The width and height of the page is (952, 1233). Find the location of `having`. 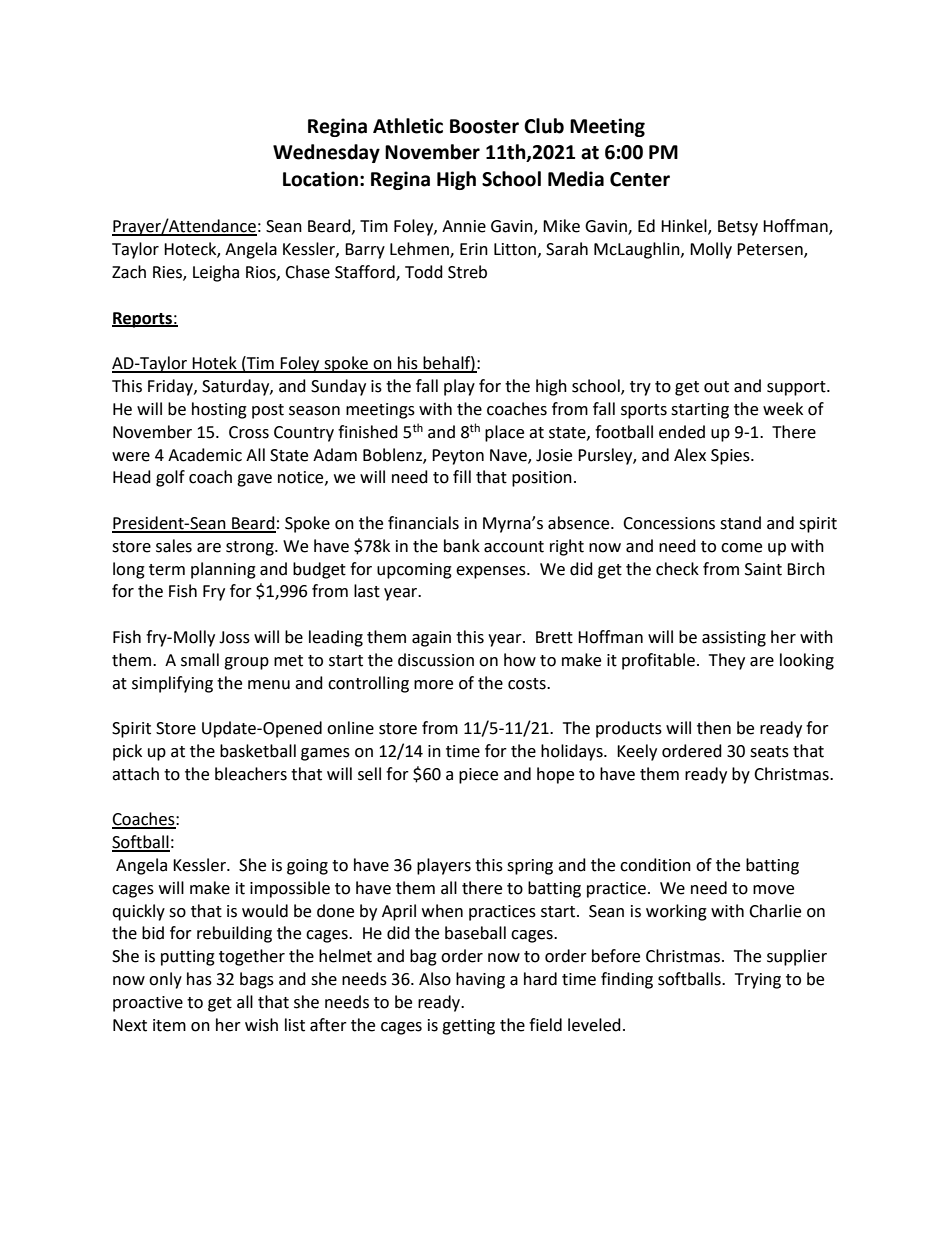

having is located at coordinates (480, 980).
